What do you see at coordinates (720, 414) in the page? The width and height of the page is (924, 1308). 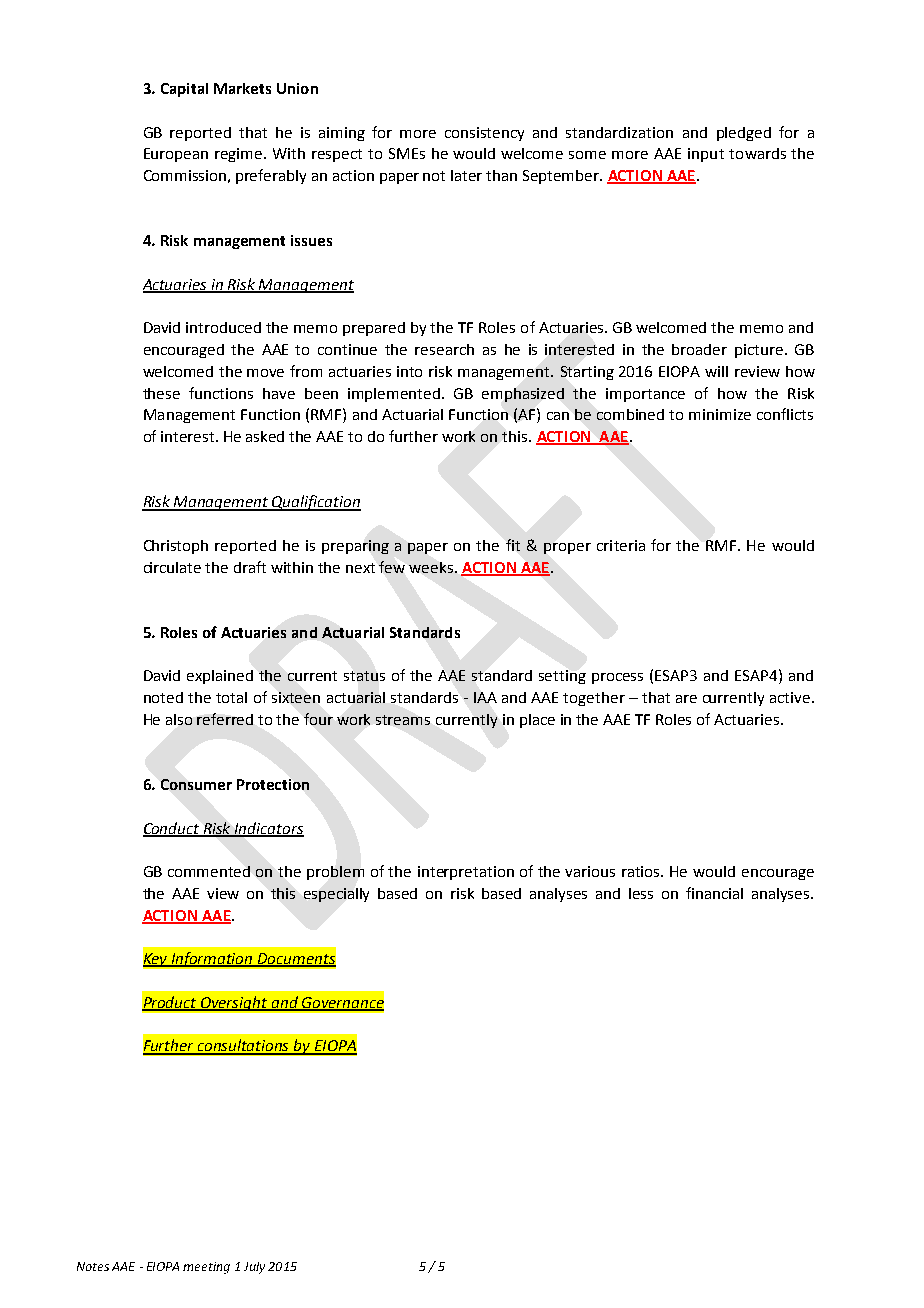 I see `minimize` at bounding box center [720, 414].
